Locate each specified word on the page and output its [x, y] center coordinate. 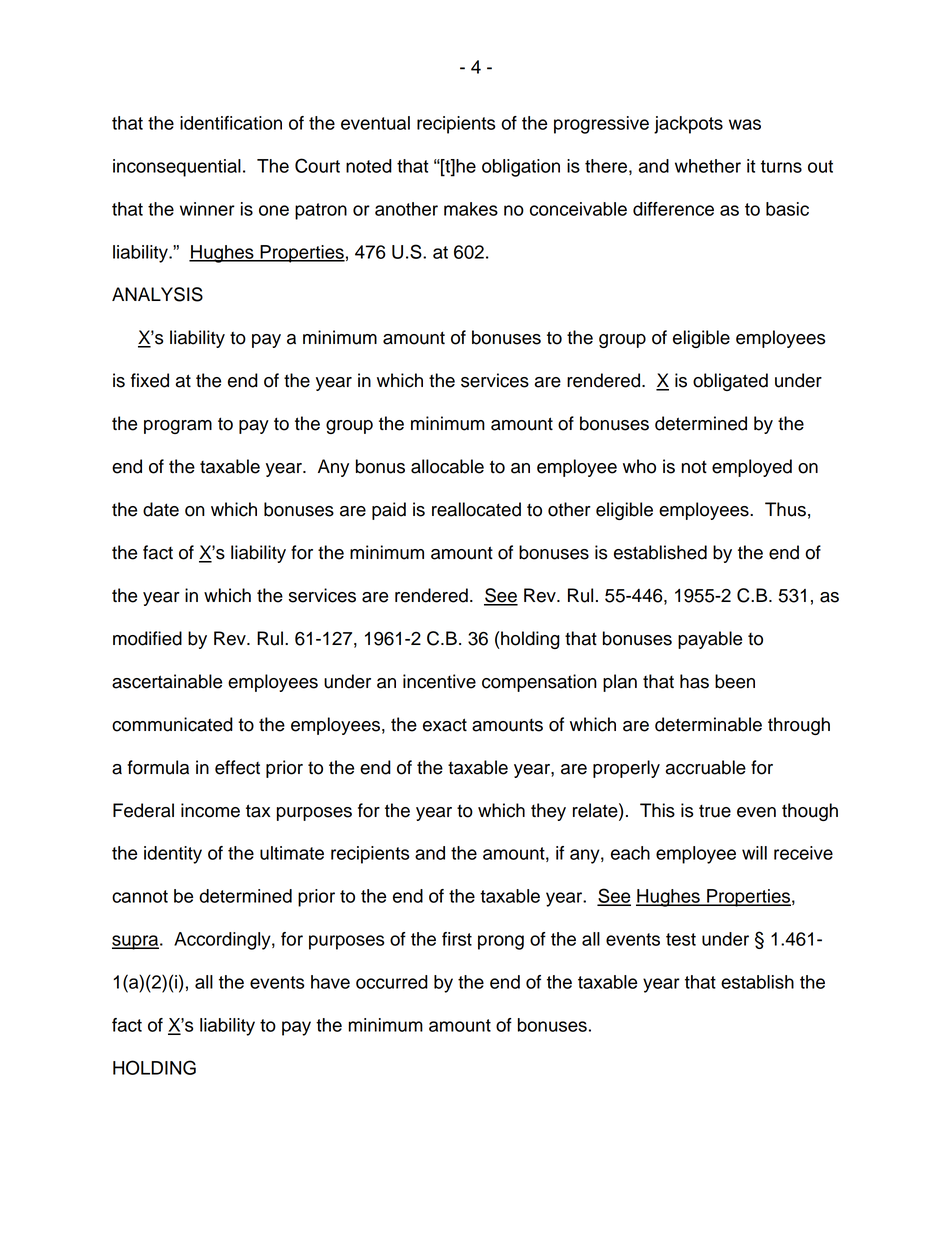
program [178, 427]
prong [501, 942]
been [735, 681]
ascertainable [167, 681]
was [745, 124]
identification [231, 123]
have [330, 982]
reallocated [476, 509]
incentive [439, 681]
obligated [730, 382]
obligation [521, 168]
